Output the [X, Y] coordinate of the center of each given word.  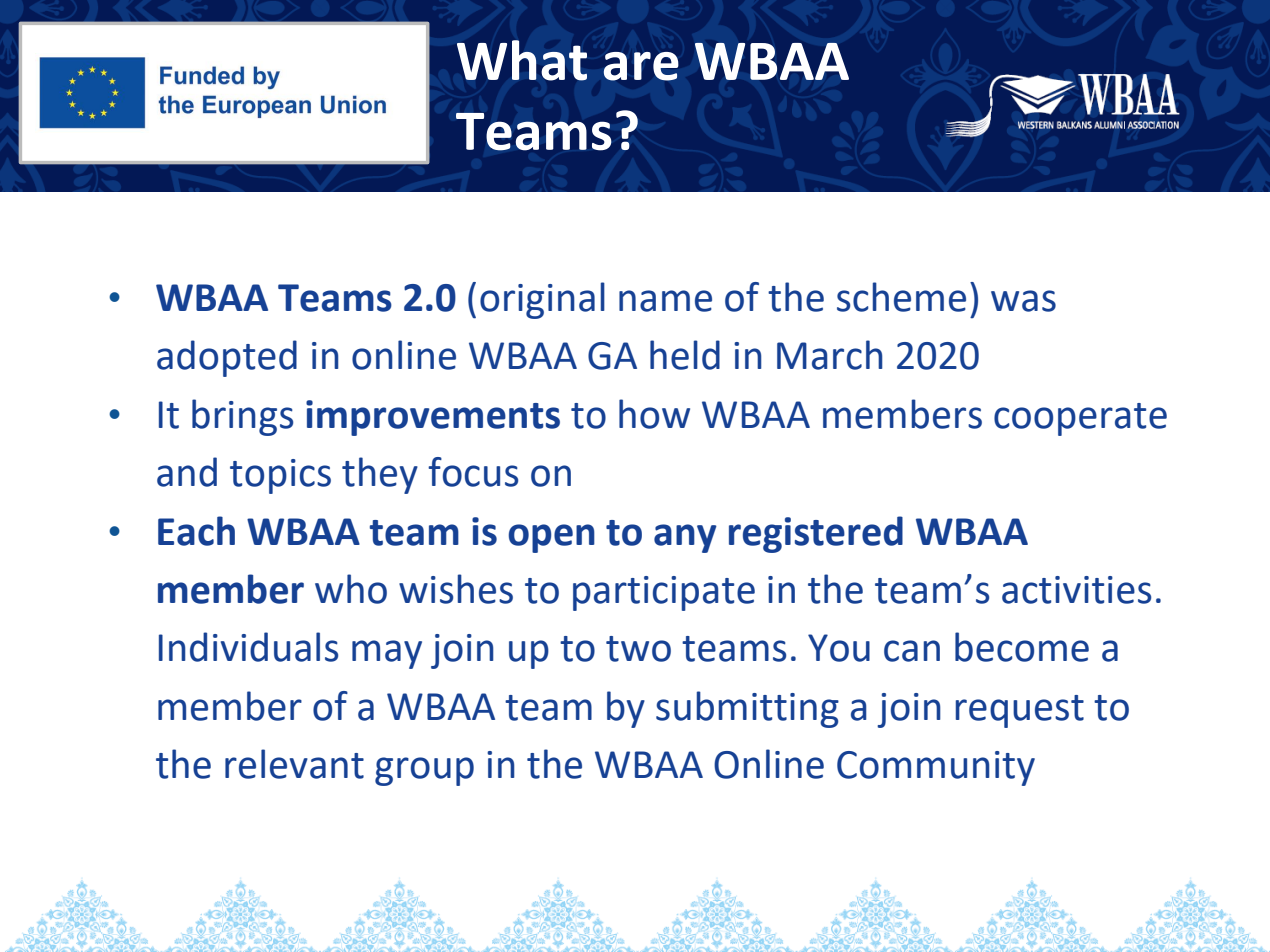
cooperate [1080, 419]
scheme [901, 297]
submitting [747, 709]
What [522, 60]
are [641, 66]
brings [242, 417]
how [654, 414]
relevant [294, 764]
